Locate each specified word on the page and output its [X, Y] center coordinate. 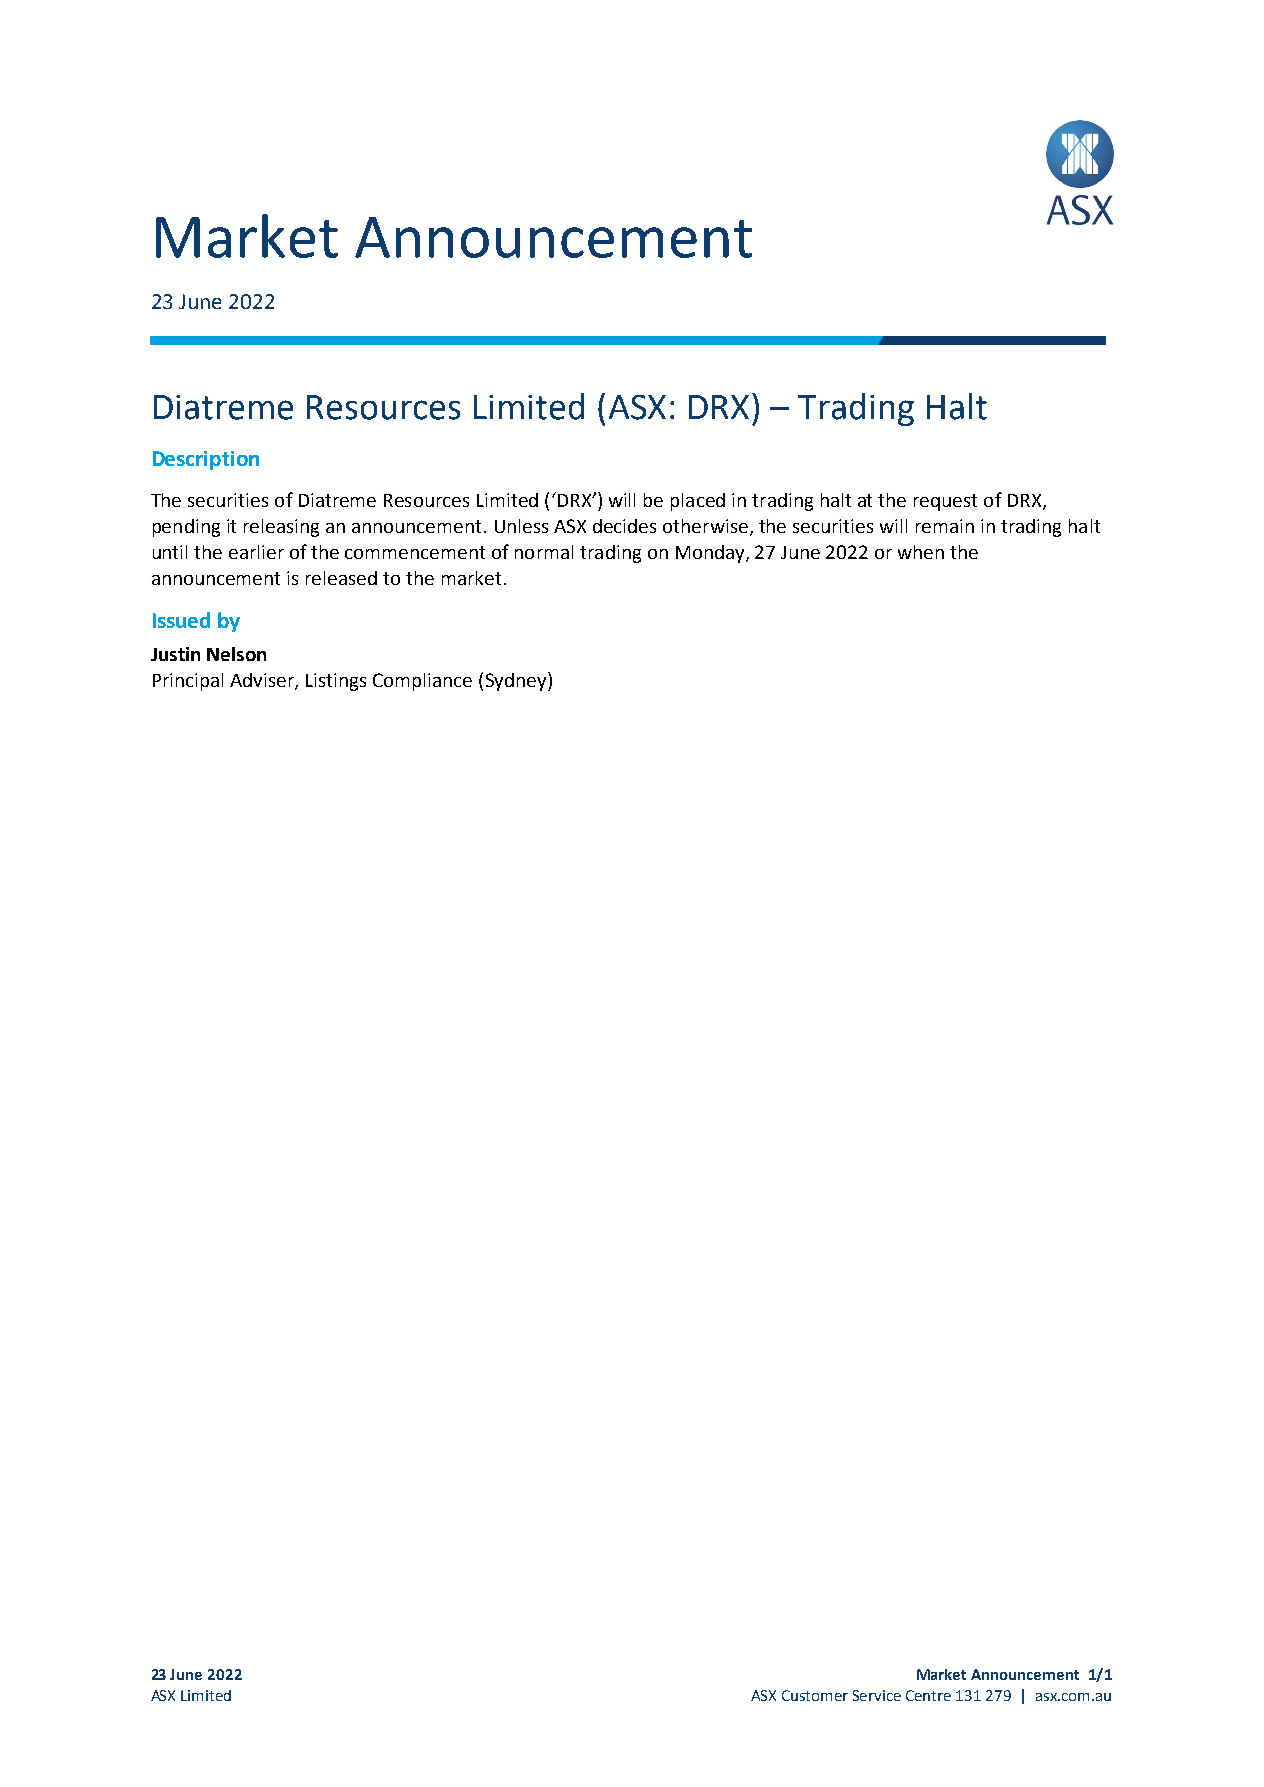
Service [877, 1695]
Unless [521, 526]
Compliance [422, 682]
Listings [336, 682]
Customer [815, 1695]
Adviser [263, 681]
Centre [928, 1695]
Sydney [517, 681]
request [945, 502]
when [921, 552]
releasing [281, 528]
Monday [711, 554]
